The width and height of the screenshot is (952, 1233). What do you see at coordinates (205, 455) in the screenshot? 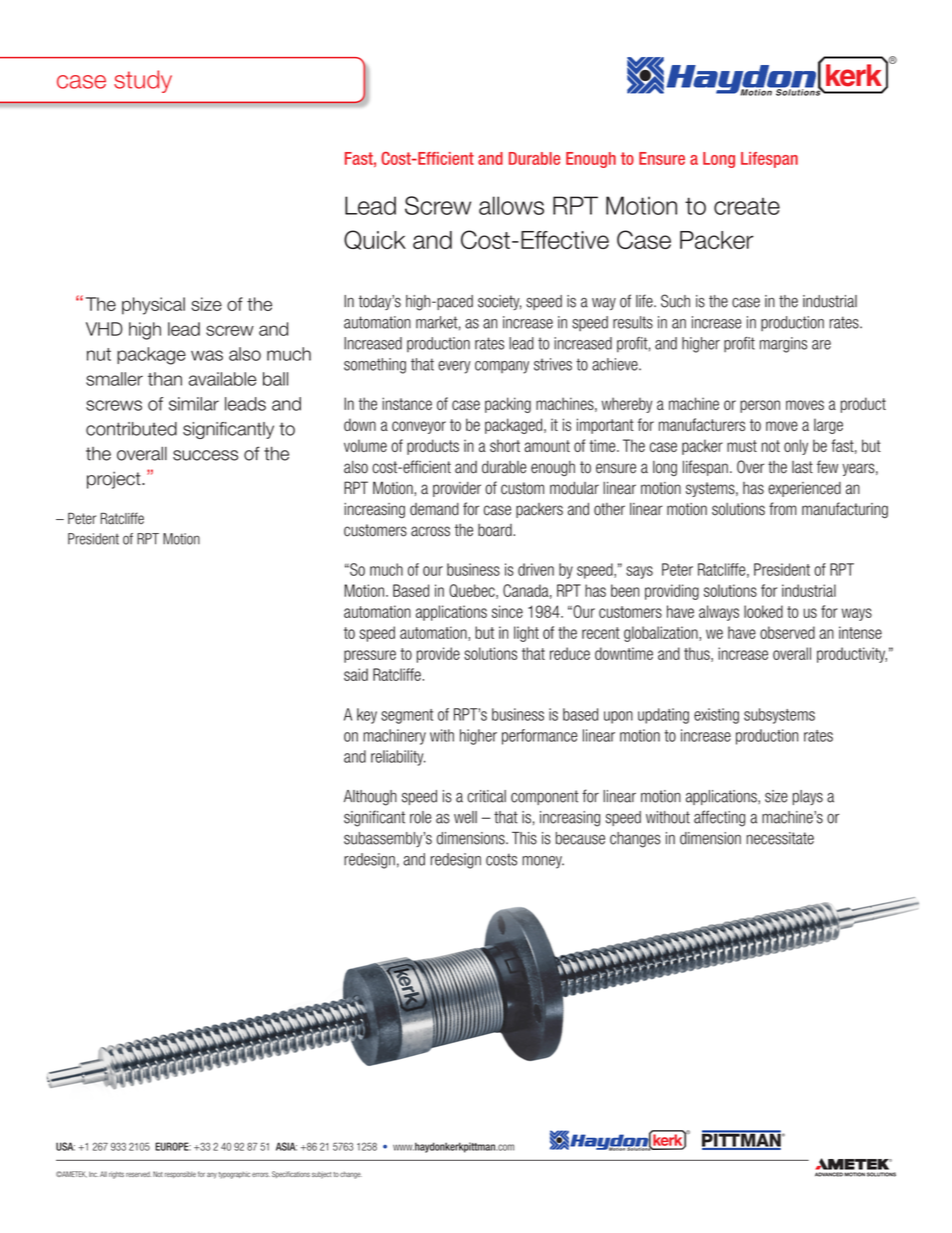
I see `success` at bounding box center [205, 455].
